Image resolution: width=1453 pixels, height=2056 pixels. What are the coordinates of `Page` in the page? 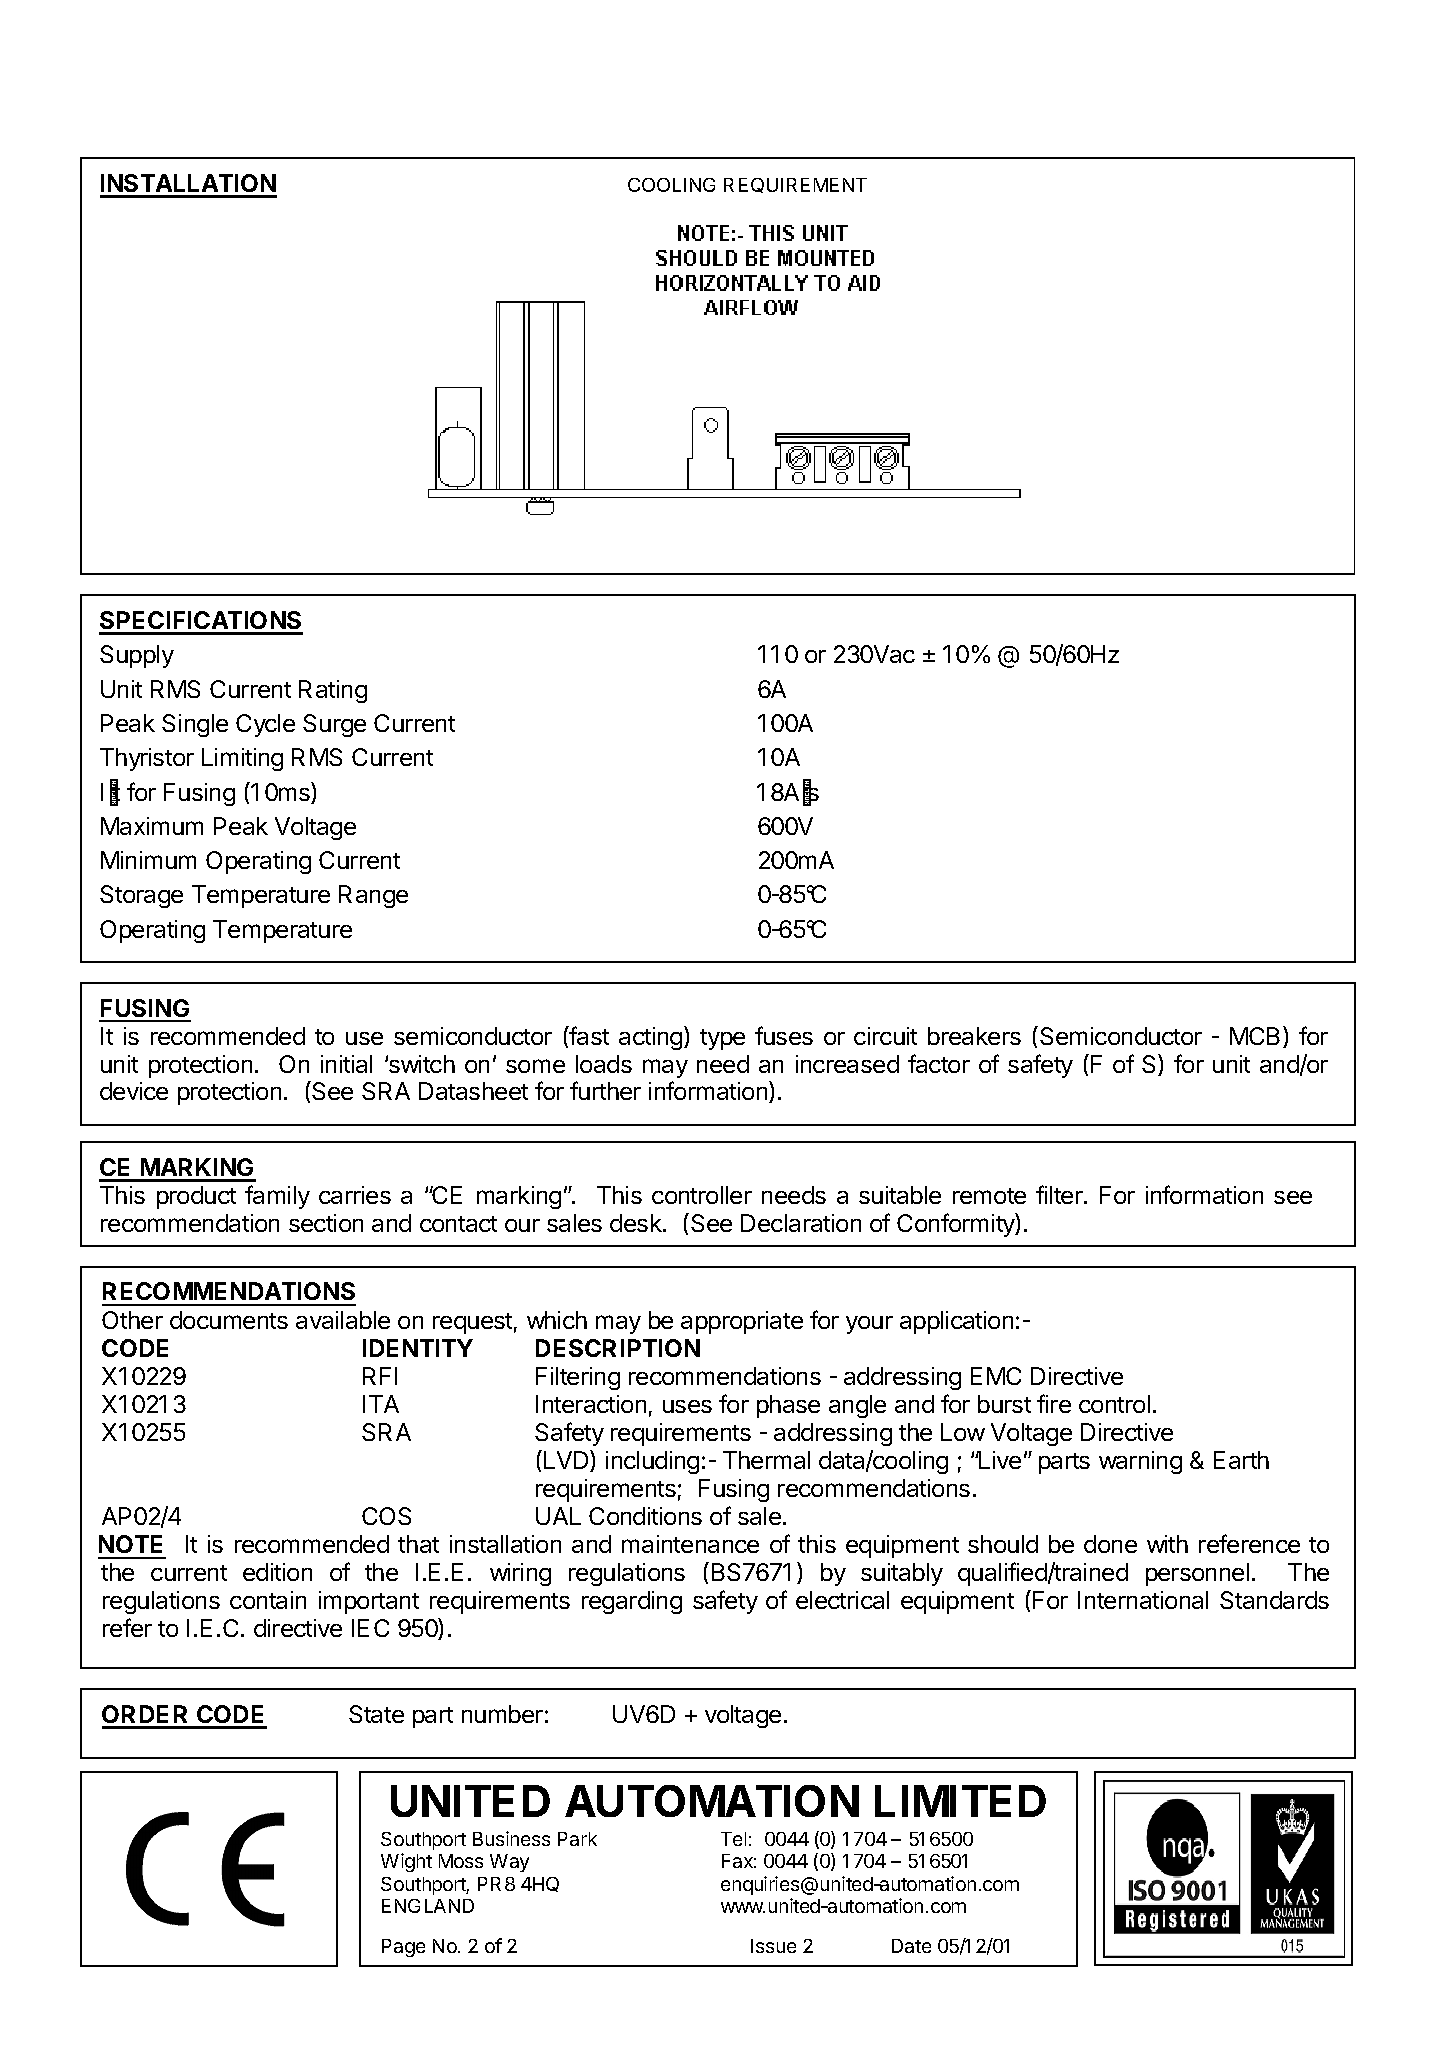 It's located at (403, 1948).
